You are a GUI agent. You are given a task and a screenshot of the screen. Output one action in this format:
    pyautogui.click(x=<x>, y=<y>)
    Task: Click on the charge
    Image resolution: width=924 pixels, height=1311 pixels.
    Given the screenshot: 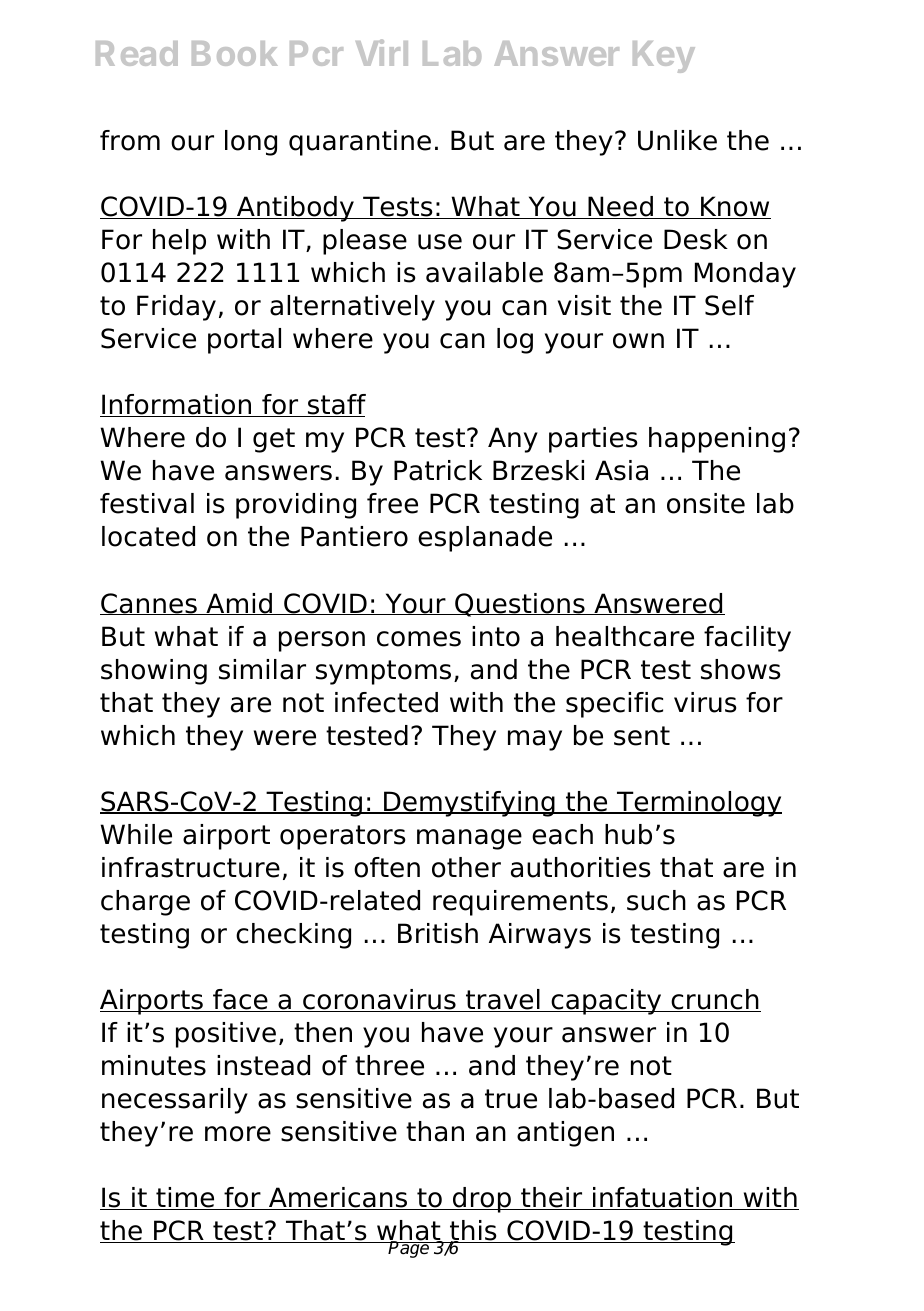 What is the action you would take?
    pyautogui.click(x=145, y=903)
